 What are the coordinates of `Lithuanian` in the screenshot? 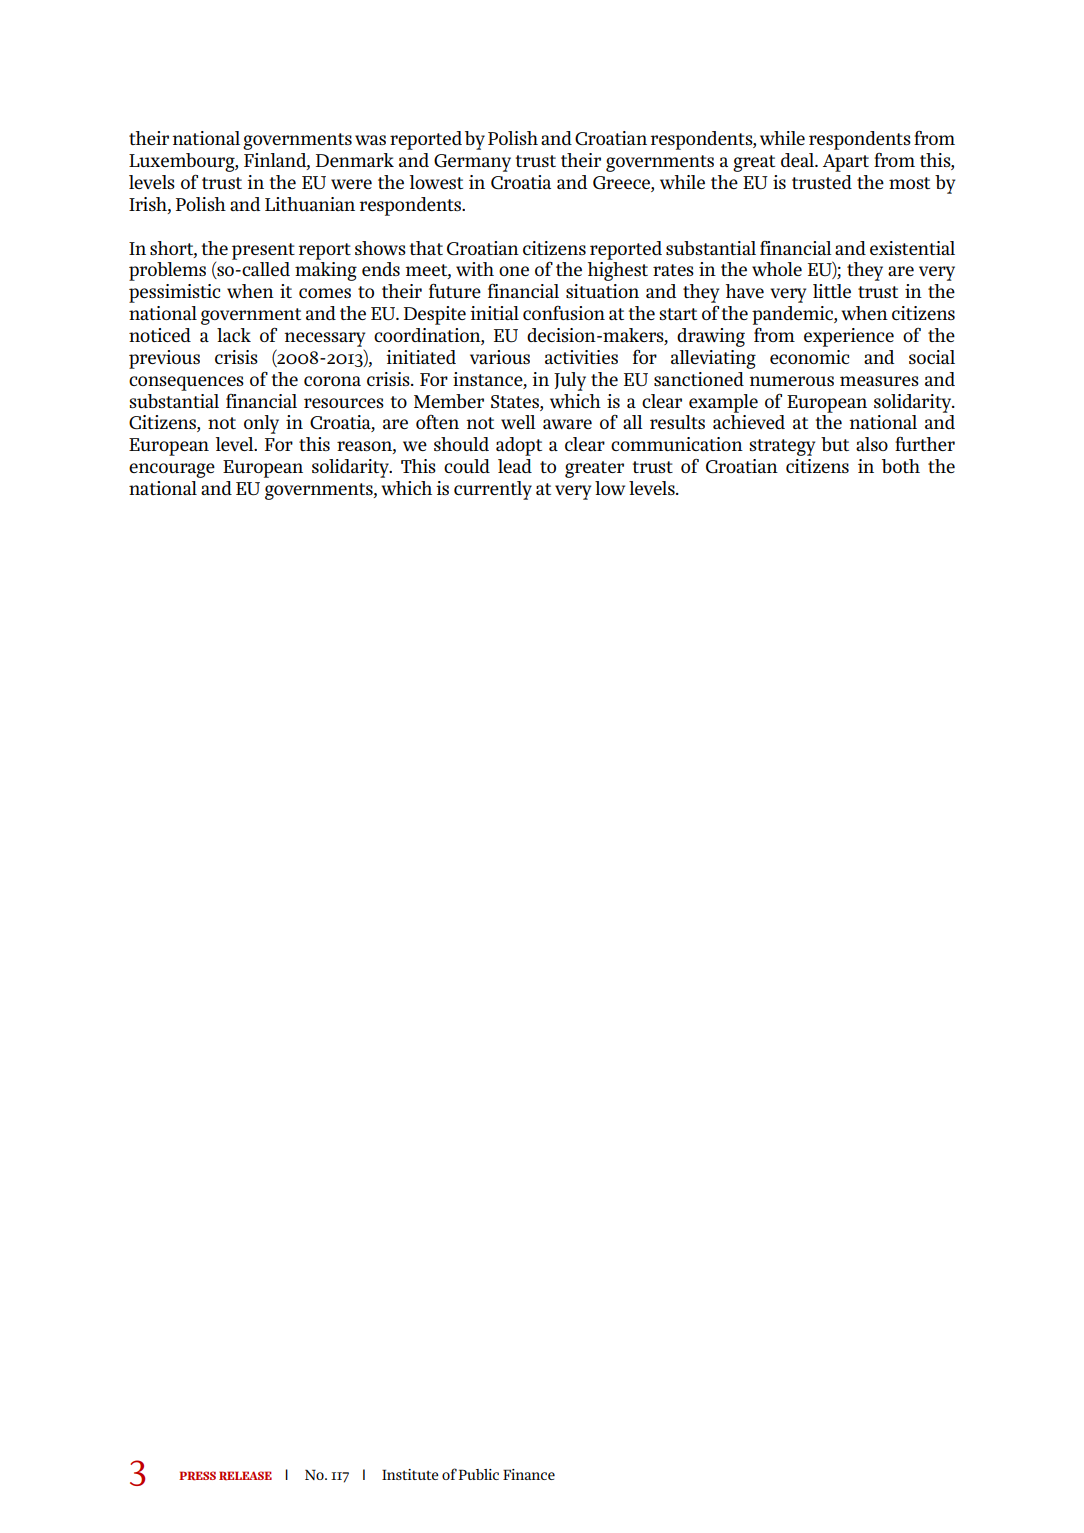 It's located at (310, 204).
